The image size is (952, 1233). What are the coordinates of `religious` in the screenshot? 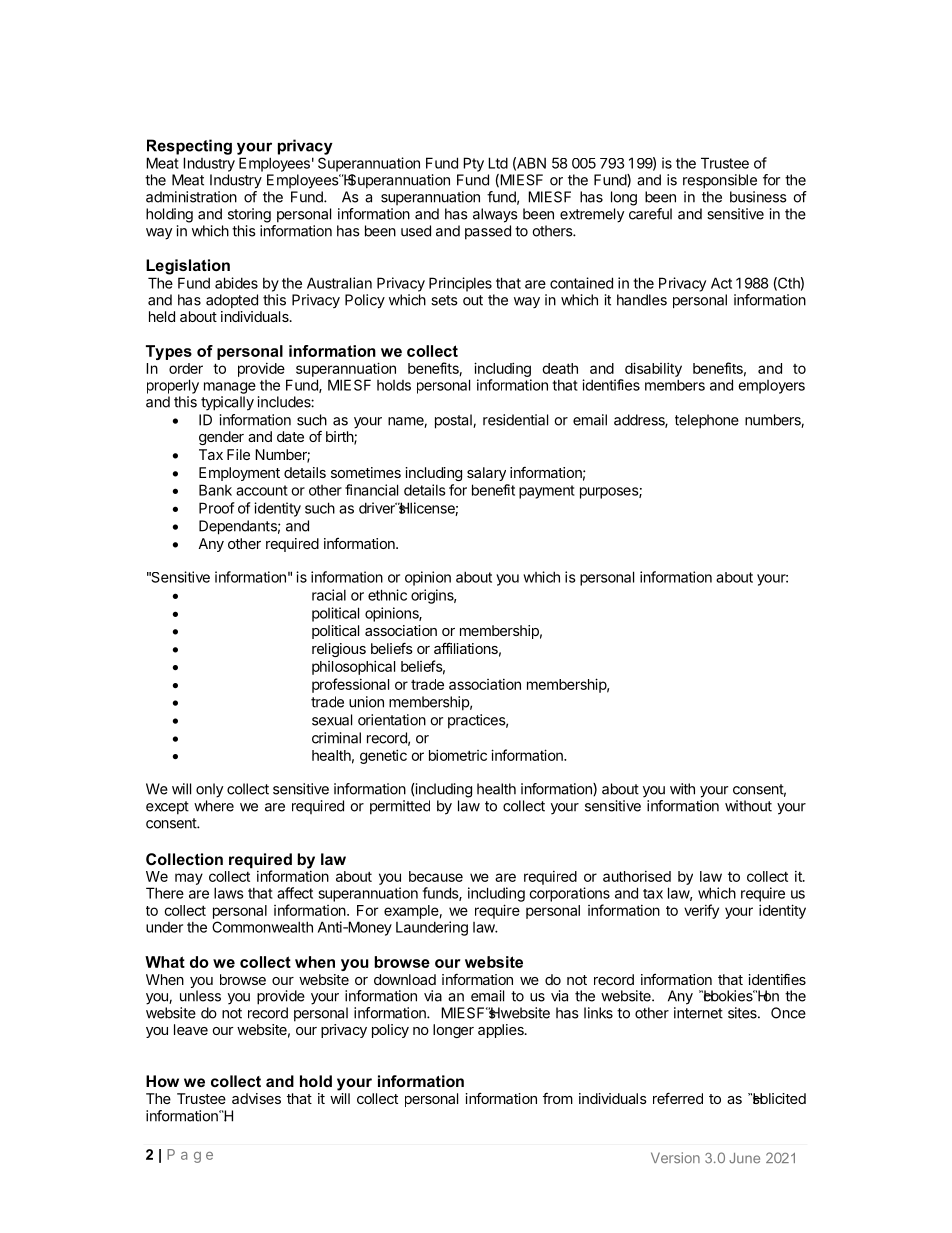 It's located at (339, 650).
